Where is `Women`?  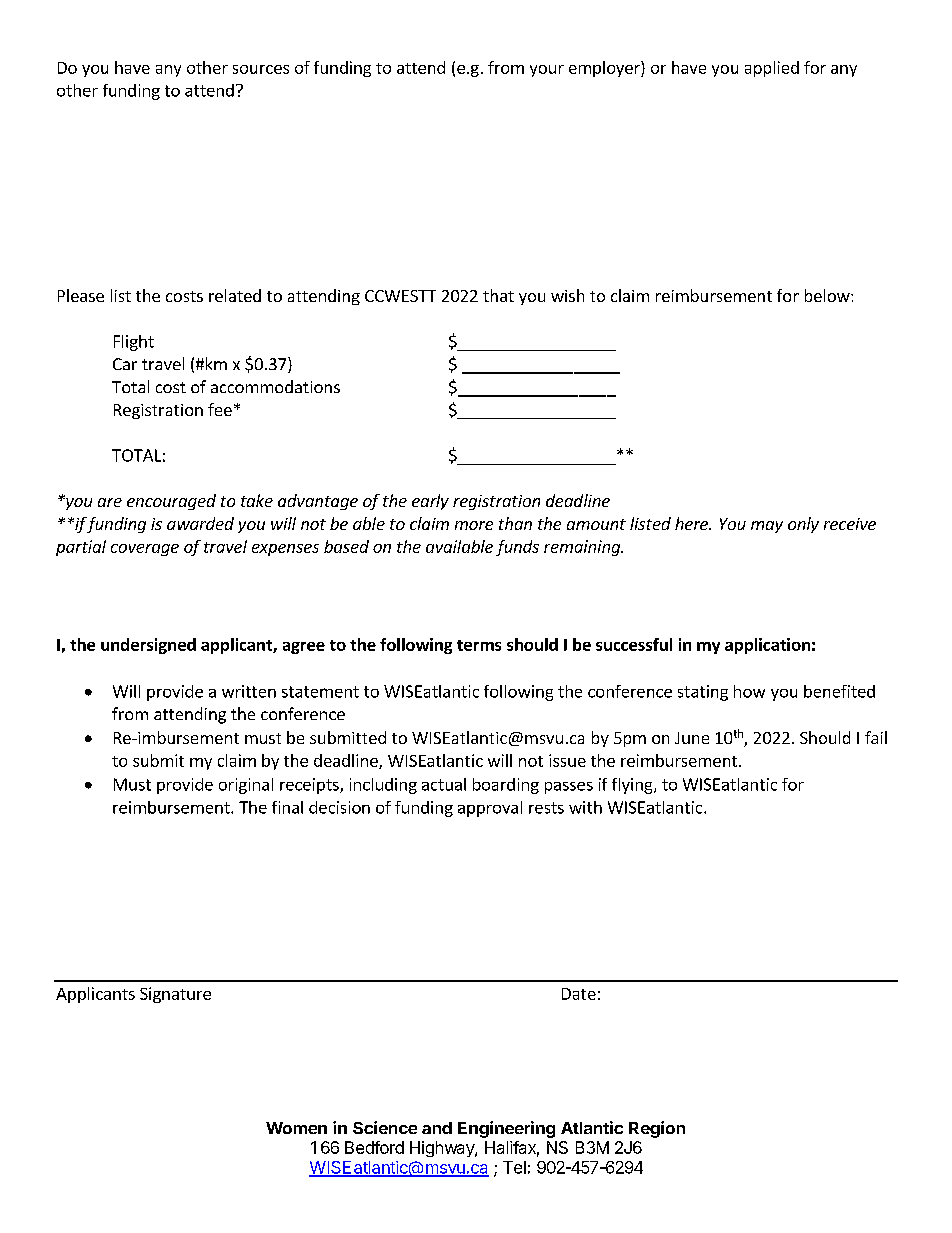
Women is located at coordinates (296, 1128).
